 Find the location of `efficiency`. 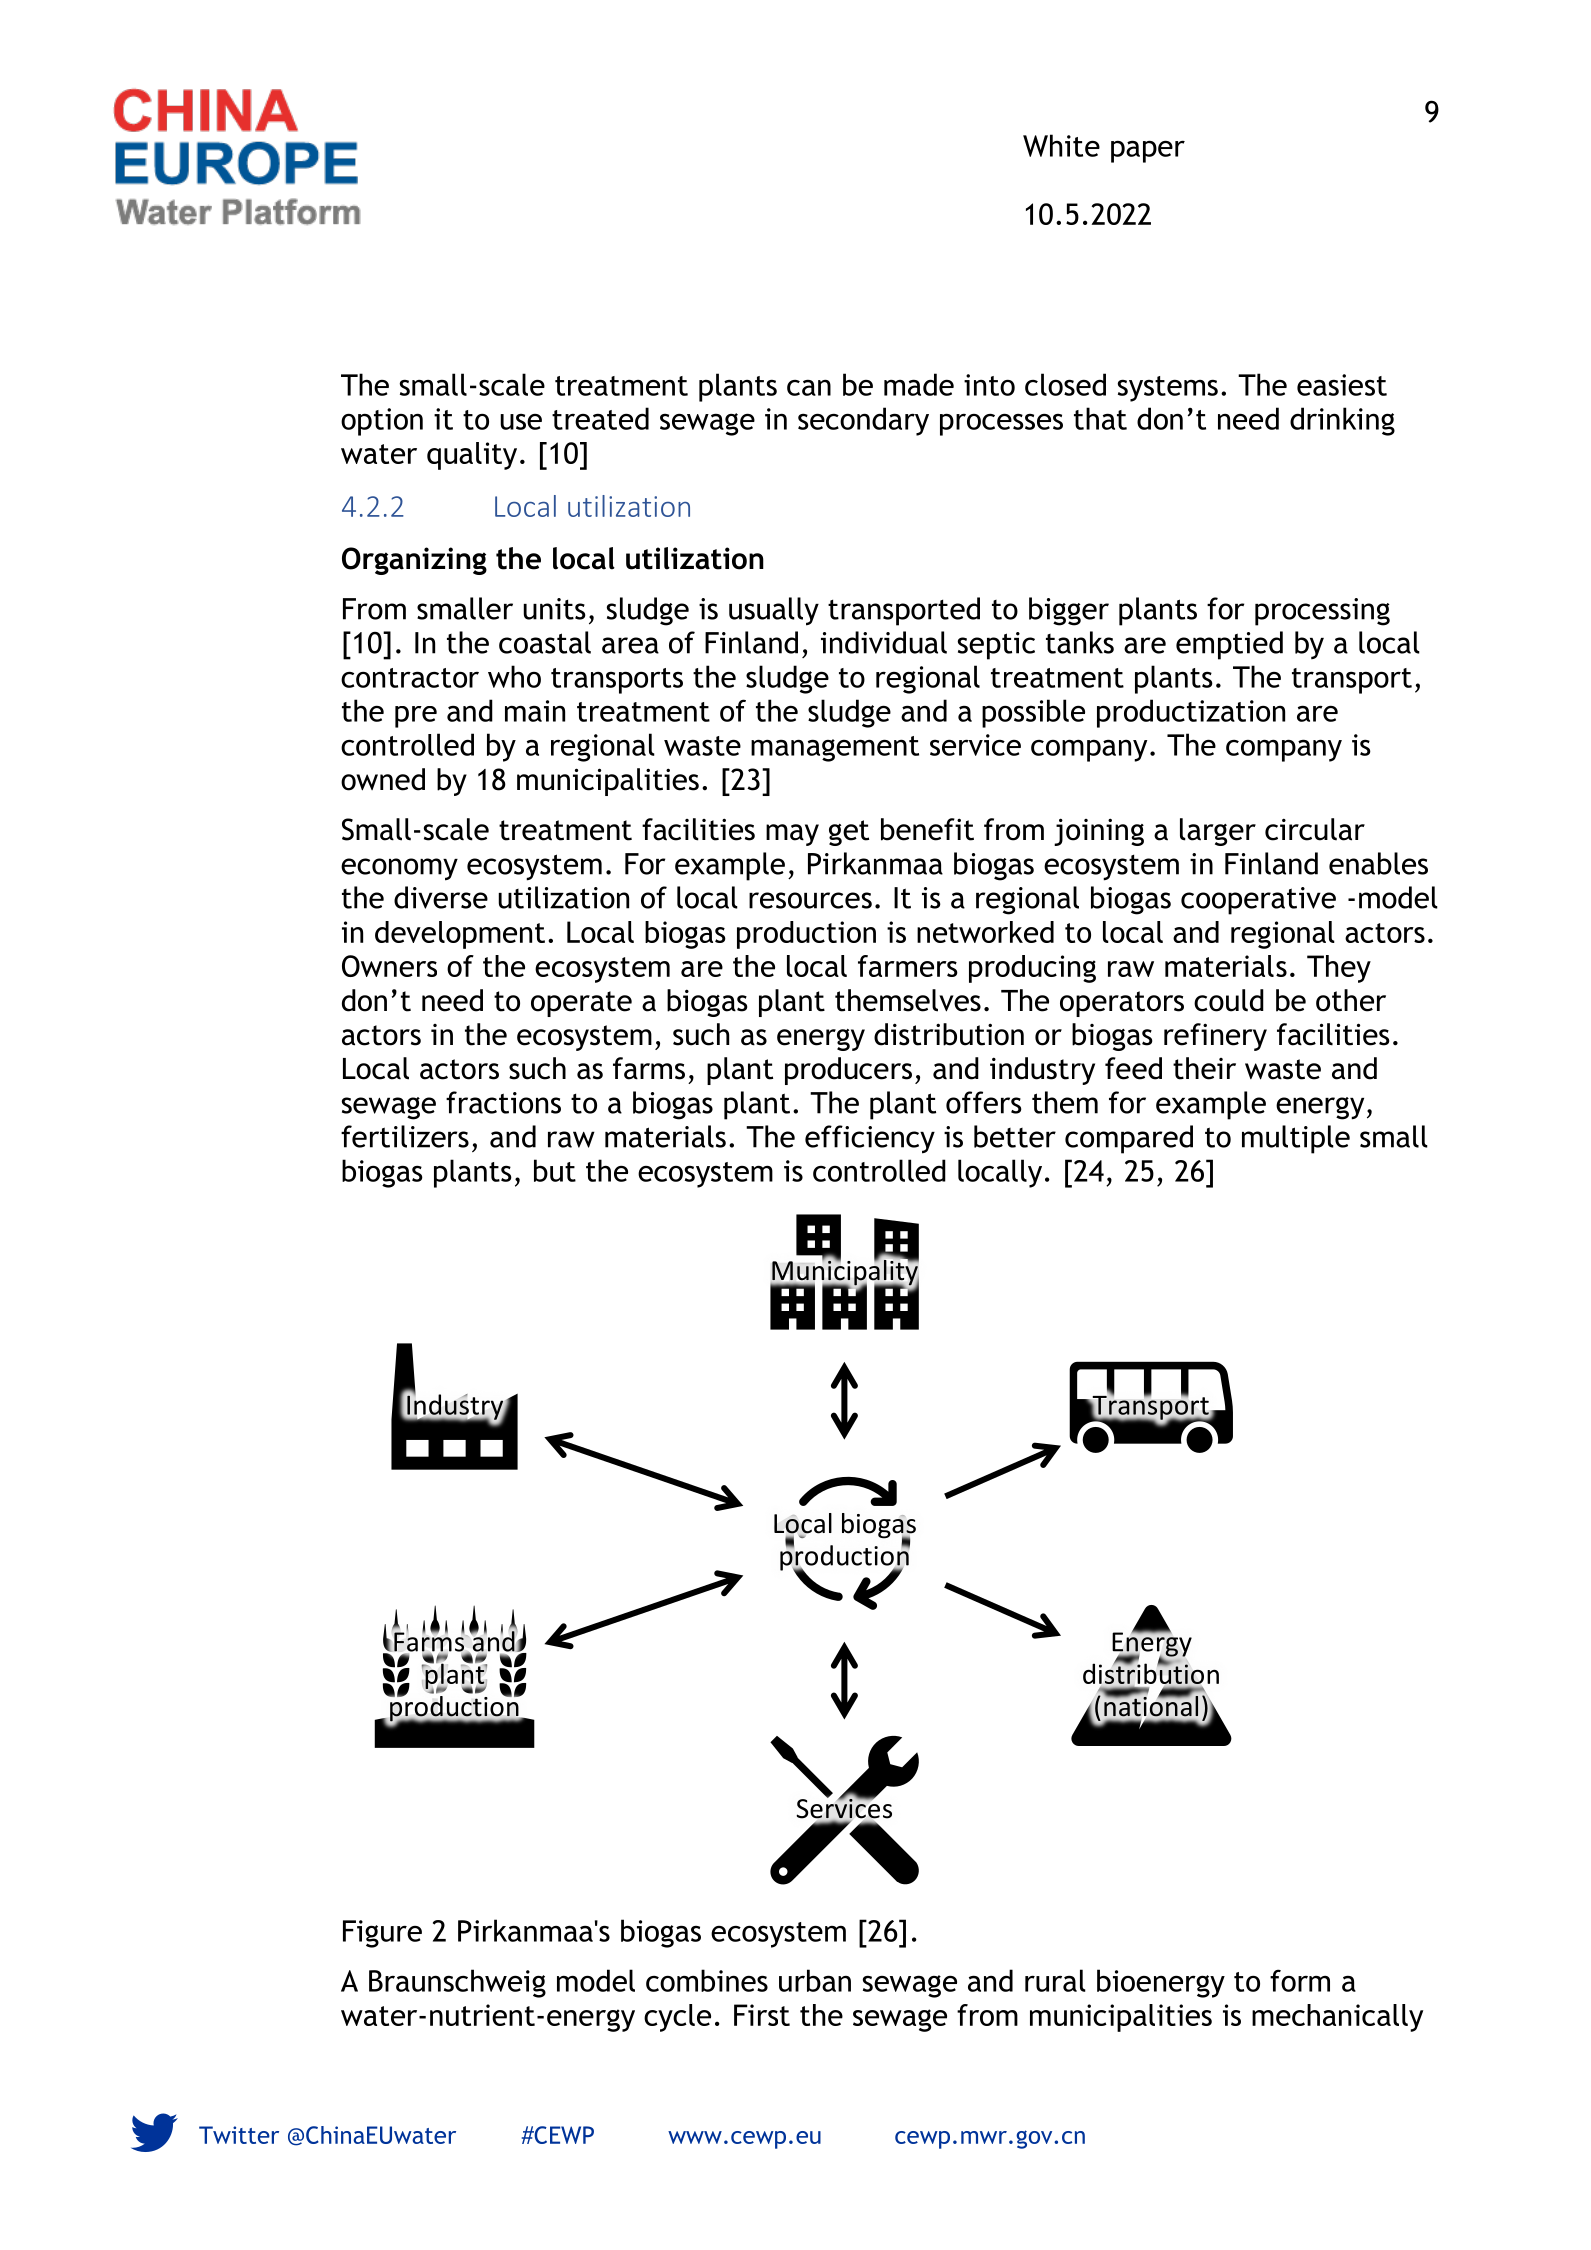

efficiency is located at coordinates (870, 1139).
